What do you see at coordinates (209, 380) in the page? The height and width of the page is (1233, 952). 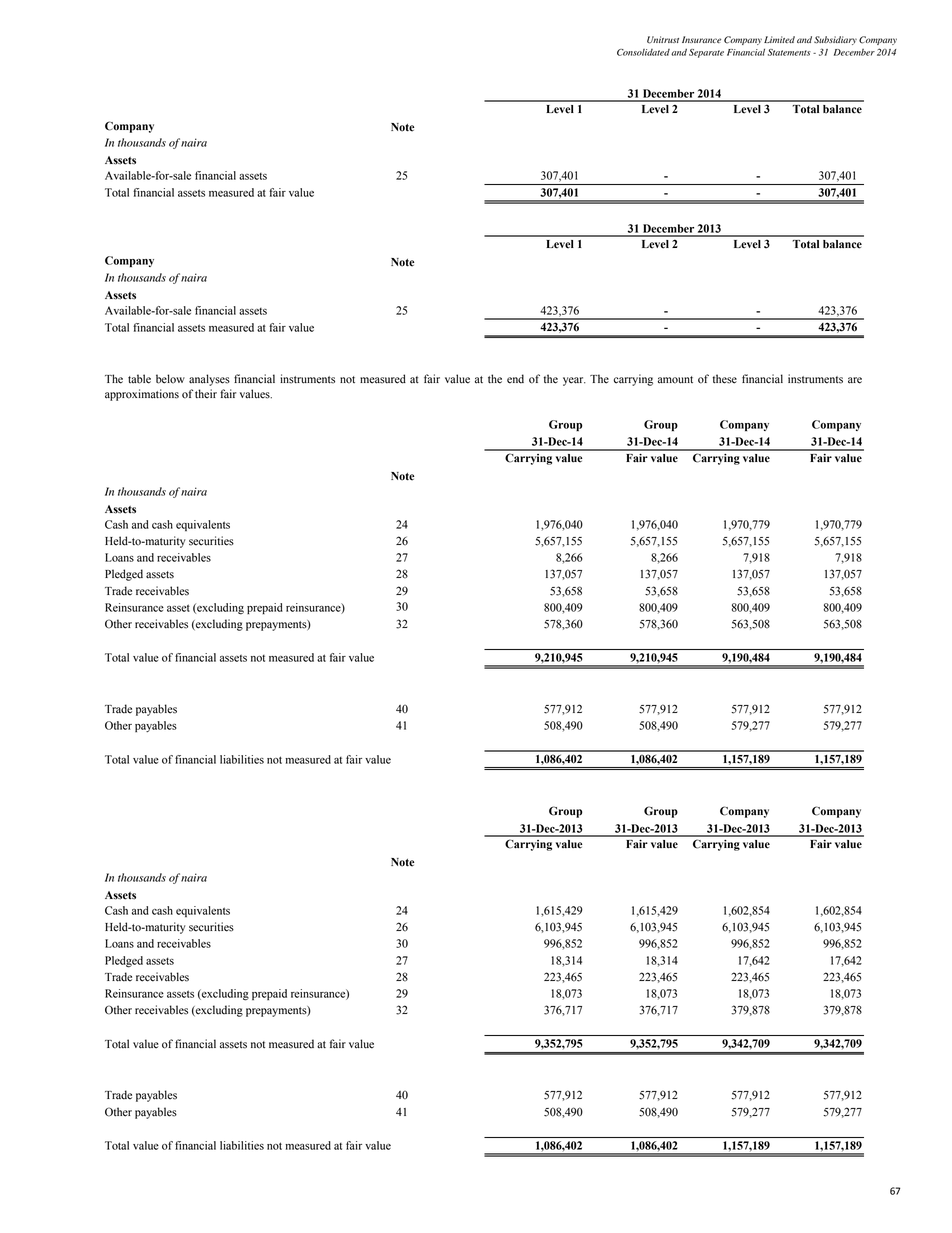 I see `analyses` at bounding box center [209, 380].
